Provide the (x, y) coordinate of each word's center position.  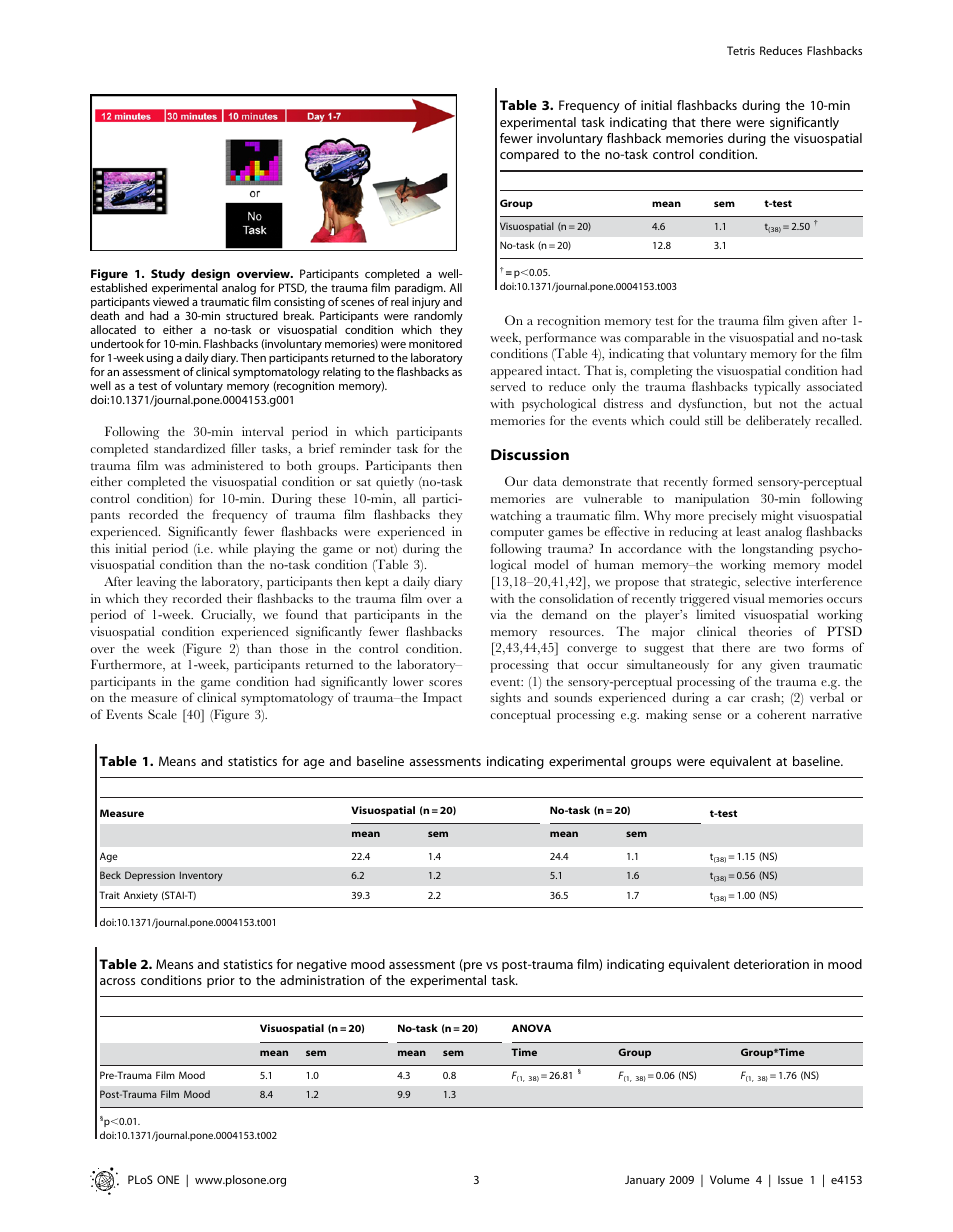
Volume (730, 1179)
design (210, 276)
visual (749, 598)
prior (221, 981)
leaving (156, 583)
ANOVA (531, 1028)
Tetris (741, 50)
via (498, 614)
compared (529, 155)
